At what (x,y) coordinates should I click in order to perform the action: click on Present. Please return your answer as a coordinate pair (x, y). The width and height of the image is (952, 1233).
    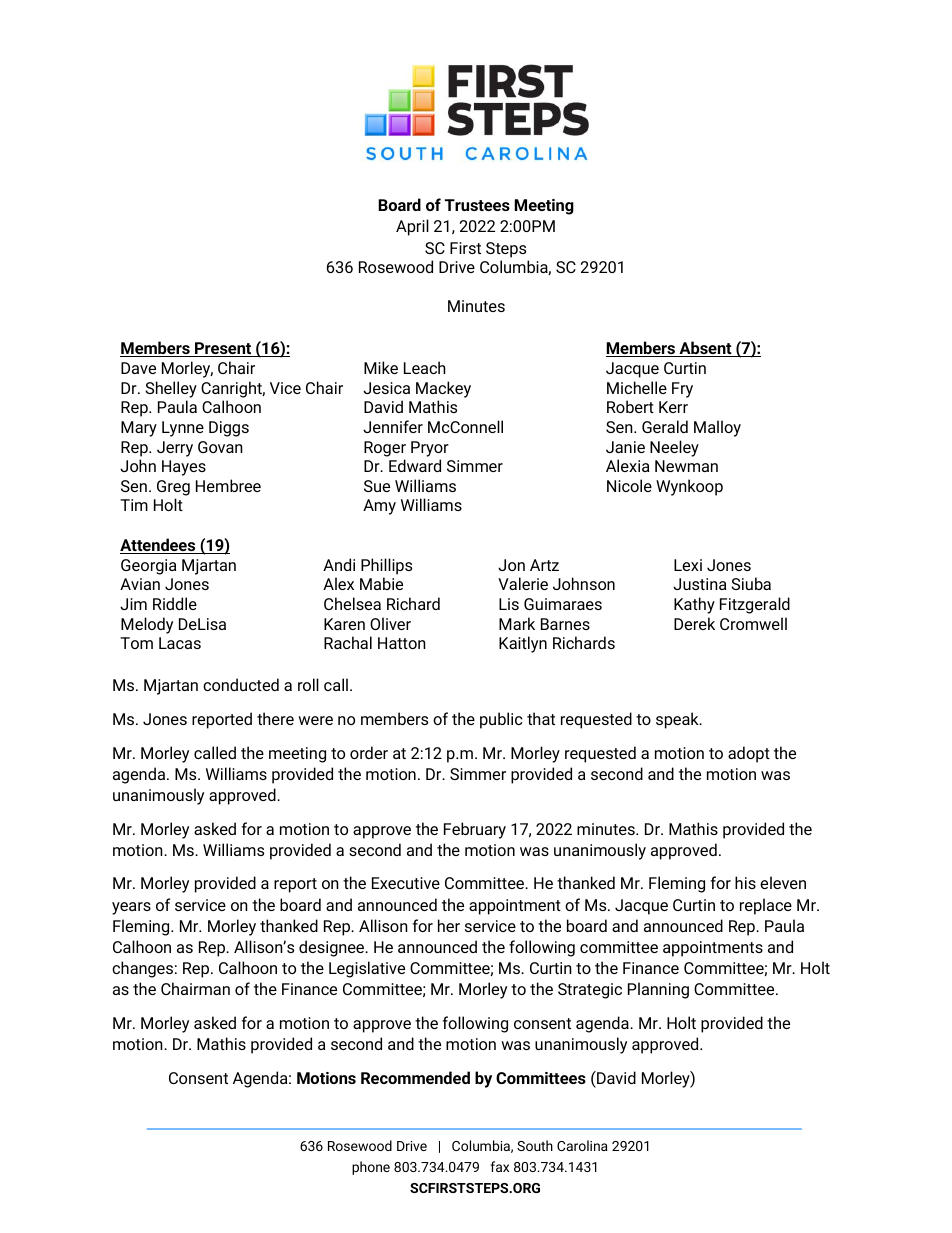
    Looking at the image, I should click on (223, 349).
